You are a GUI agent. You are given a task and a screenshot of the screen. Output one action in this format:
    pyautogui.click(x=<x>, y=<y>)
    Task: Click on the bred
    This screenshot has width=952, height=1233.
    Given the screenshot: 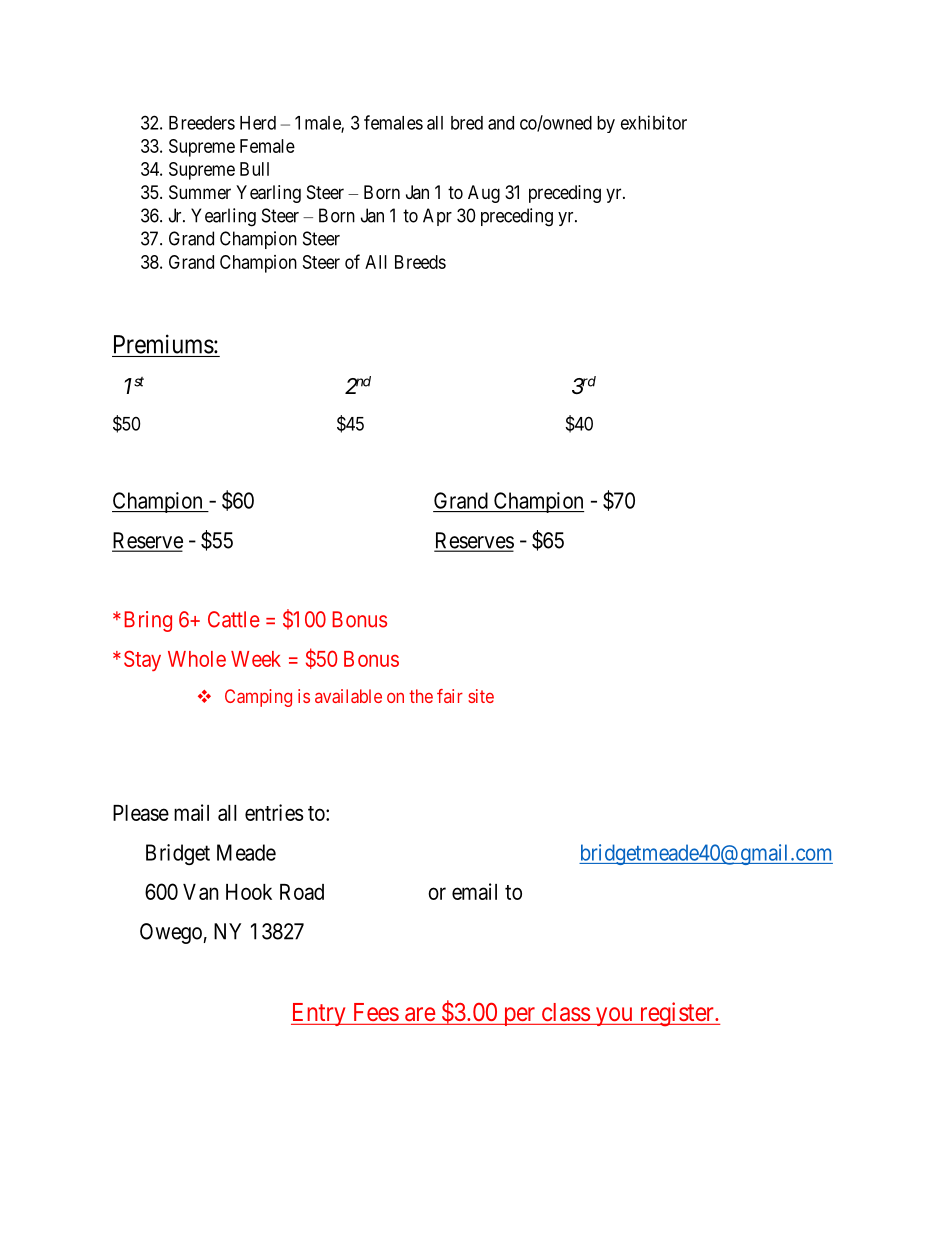 What is the action you would take?
    pyautogui.click(x=467, y=123)
